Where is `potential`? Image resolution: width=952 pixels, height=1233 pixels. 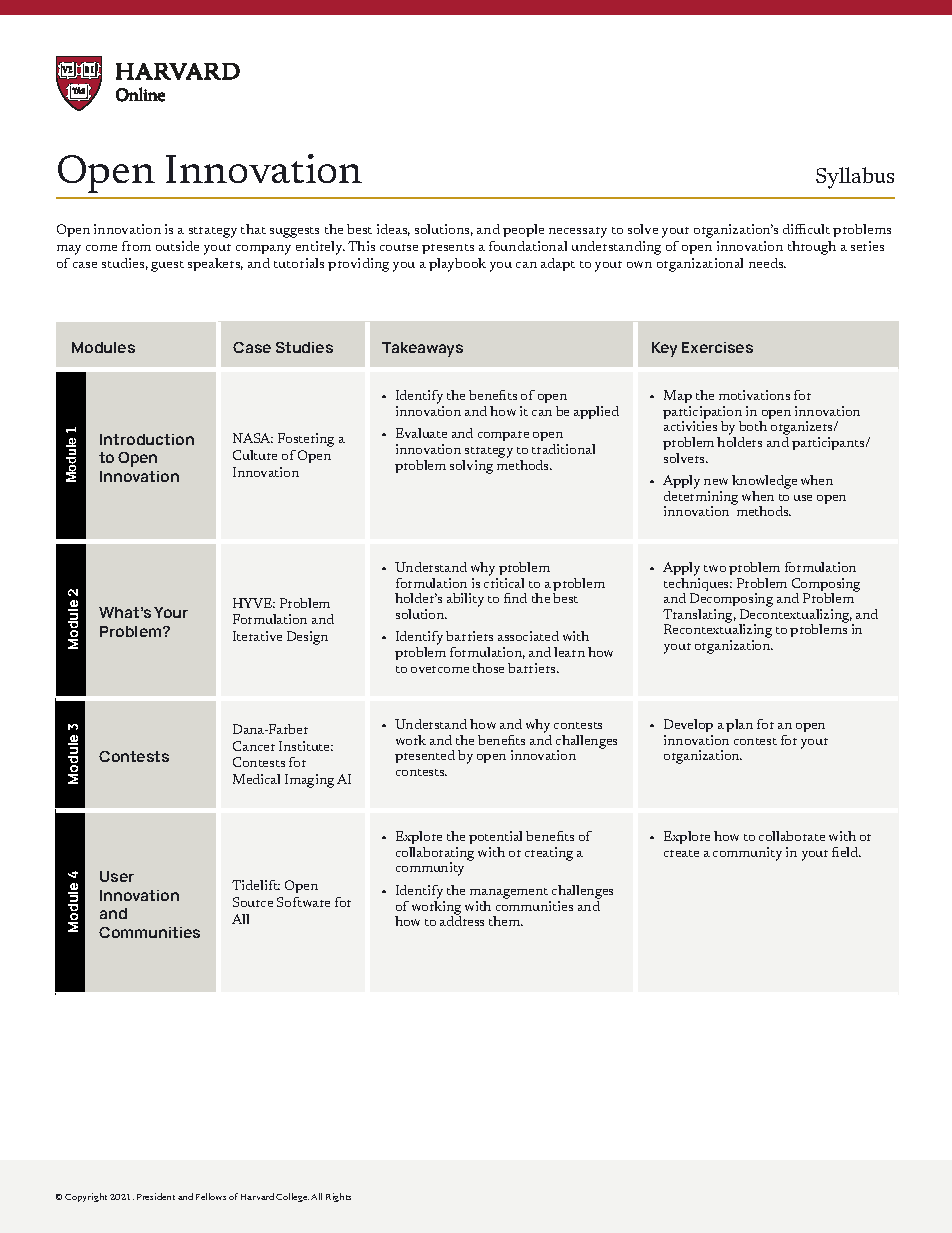 potential is located at coordinates (495, 839).
